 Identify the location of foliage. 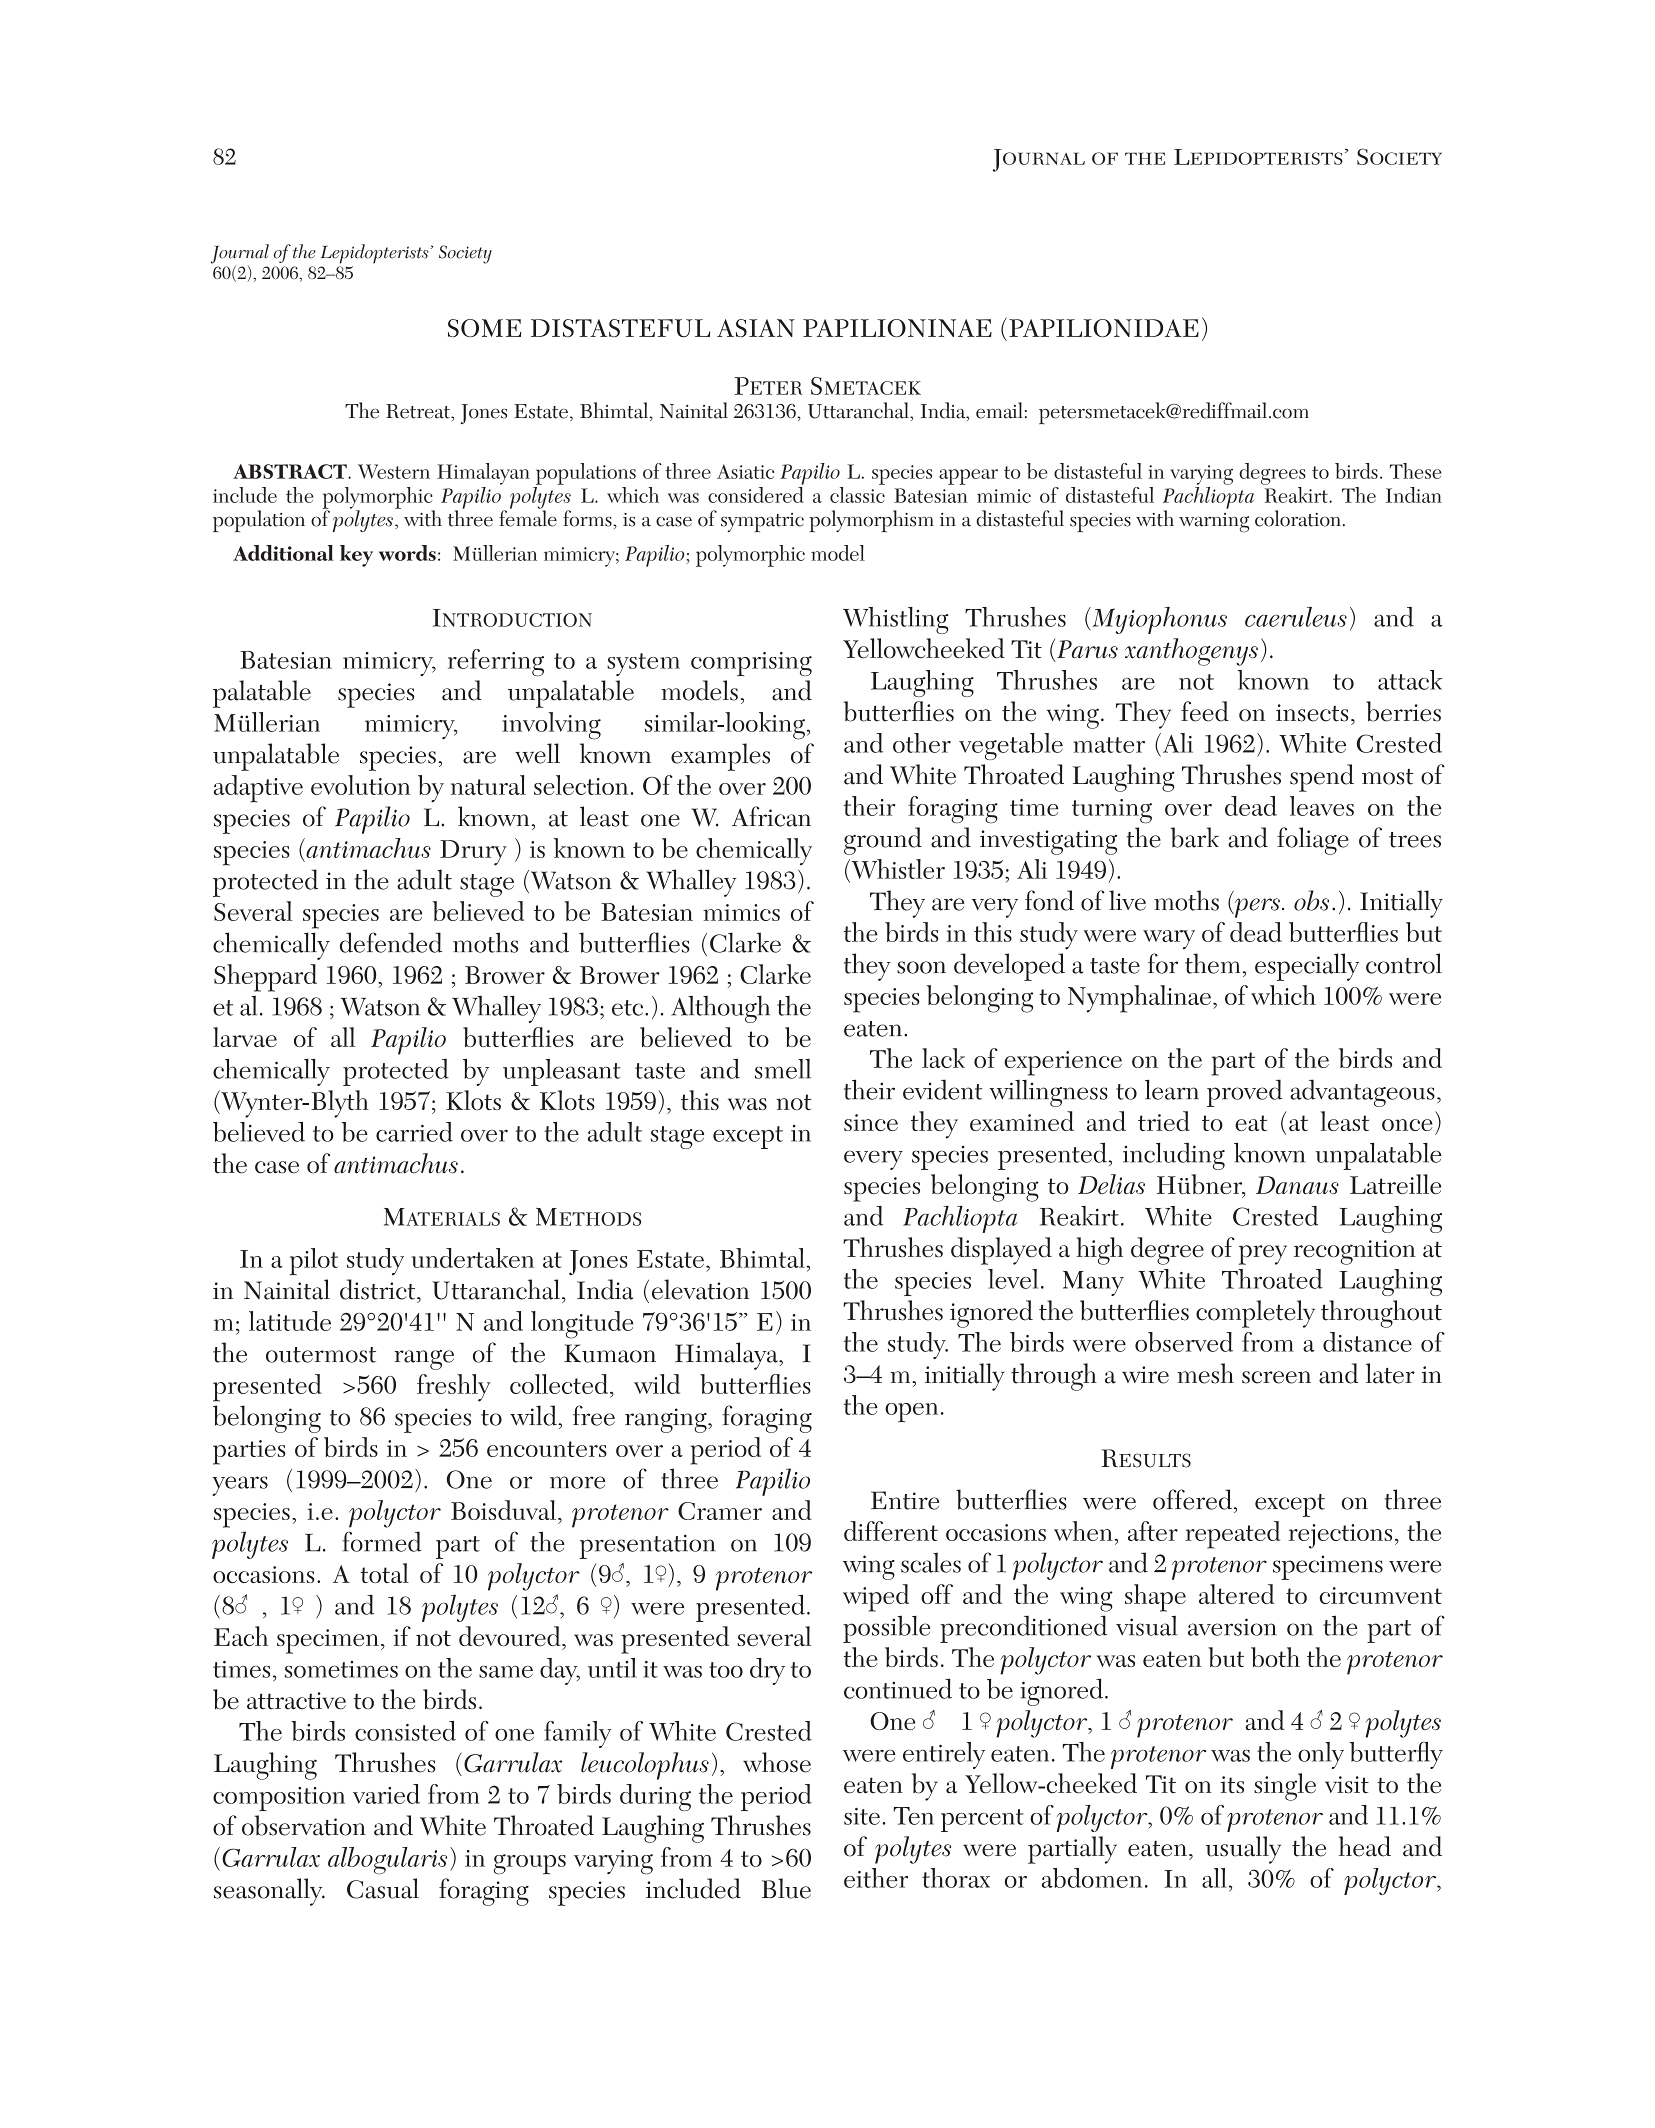
(1313, 841).
